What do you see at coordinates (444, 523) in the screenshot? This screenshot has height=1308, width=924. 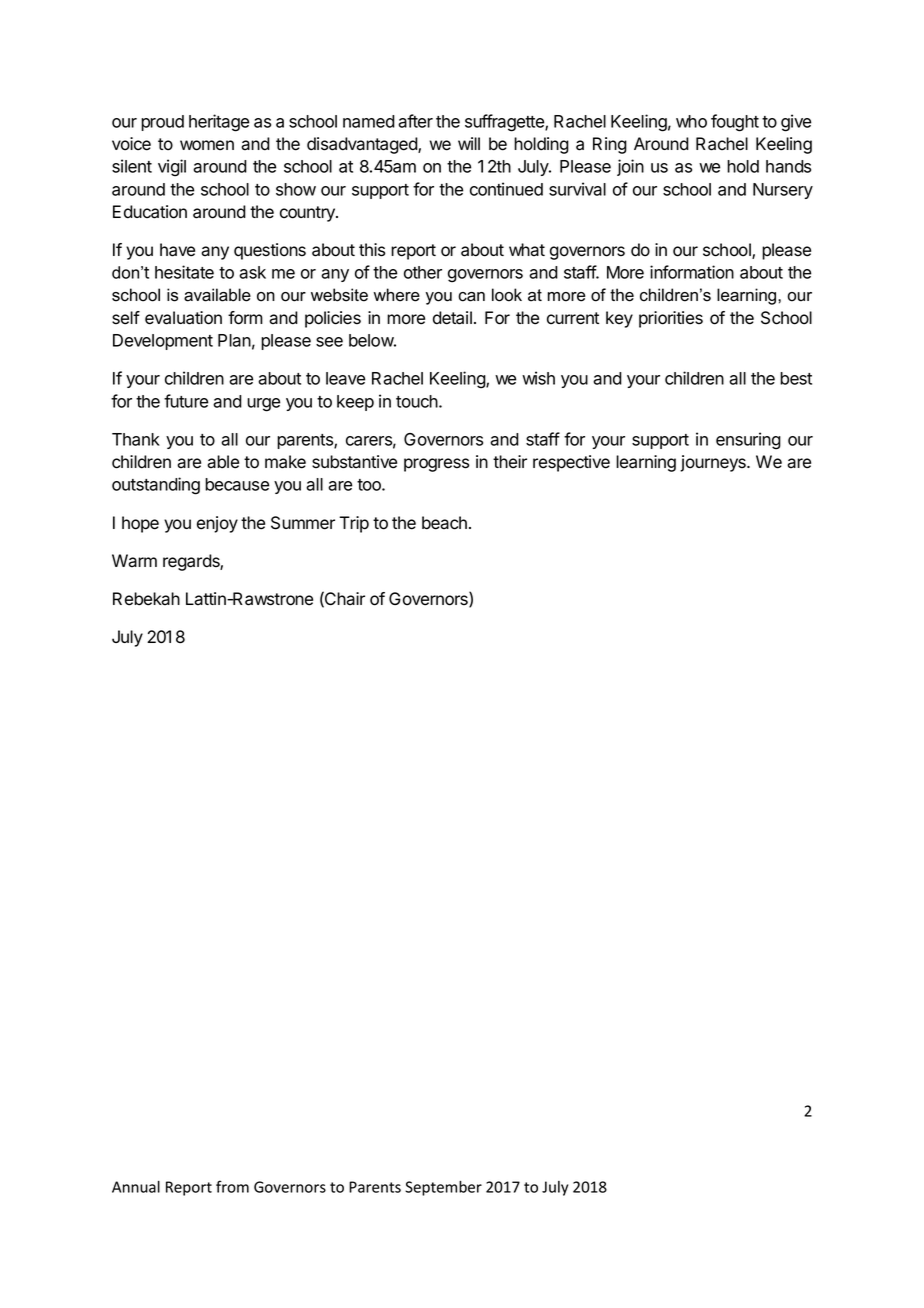 I see `beach` at bounding box center [444, 523].
